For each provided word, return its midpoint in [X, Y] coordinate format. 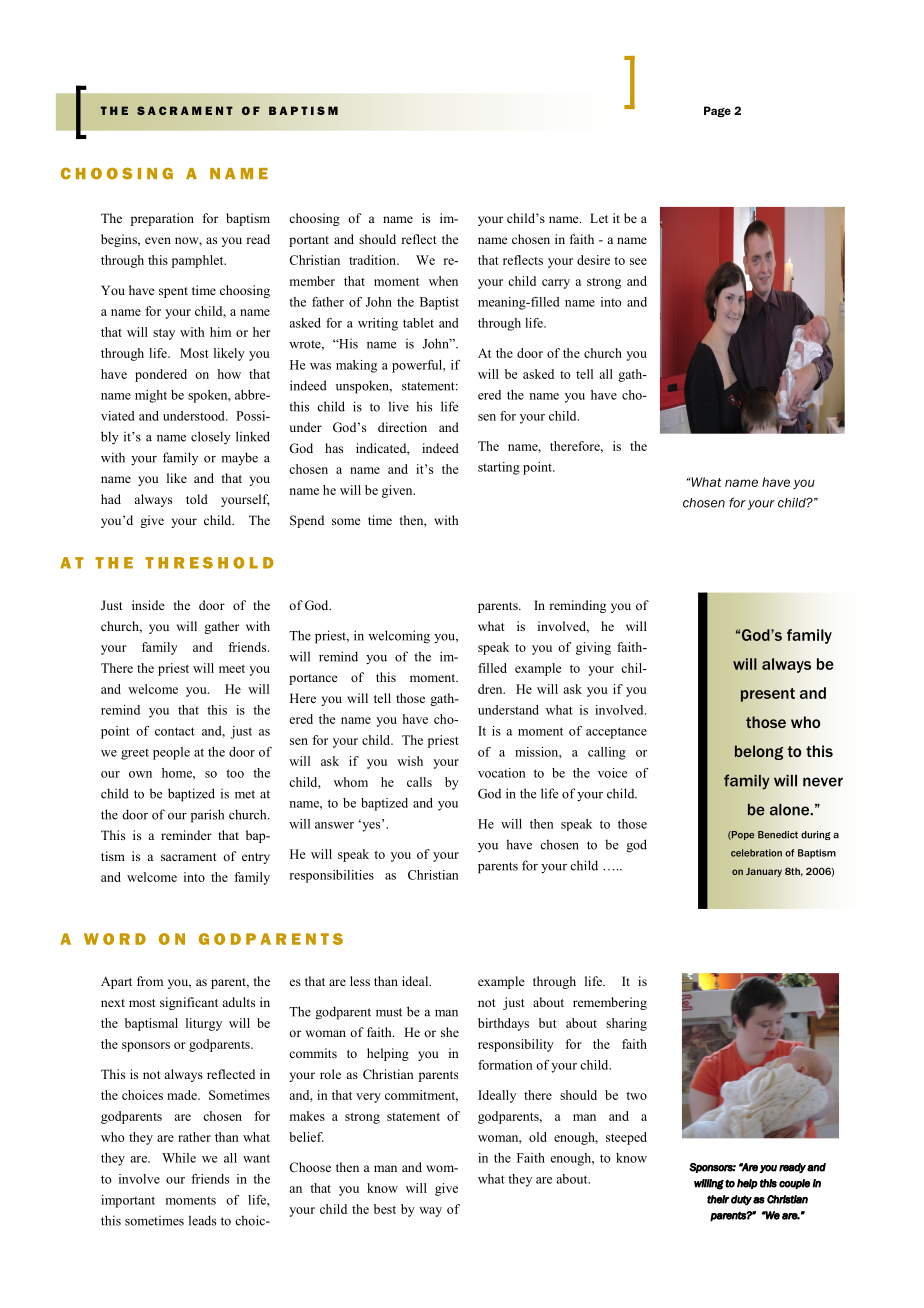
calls [419, 782]
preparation [162, 219]
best [385, 1209]
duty [741, 1200]
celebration [756, 853]
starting [499, 468]
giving [593, 648]
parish [207, 816]
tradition [373, 260]
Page [717, 111]
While [179, 1158]
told [197, 499]
